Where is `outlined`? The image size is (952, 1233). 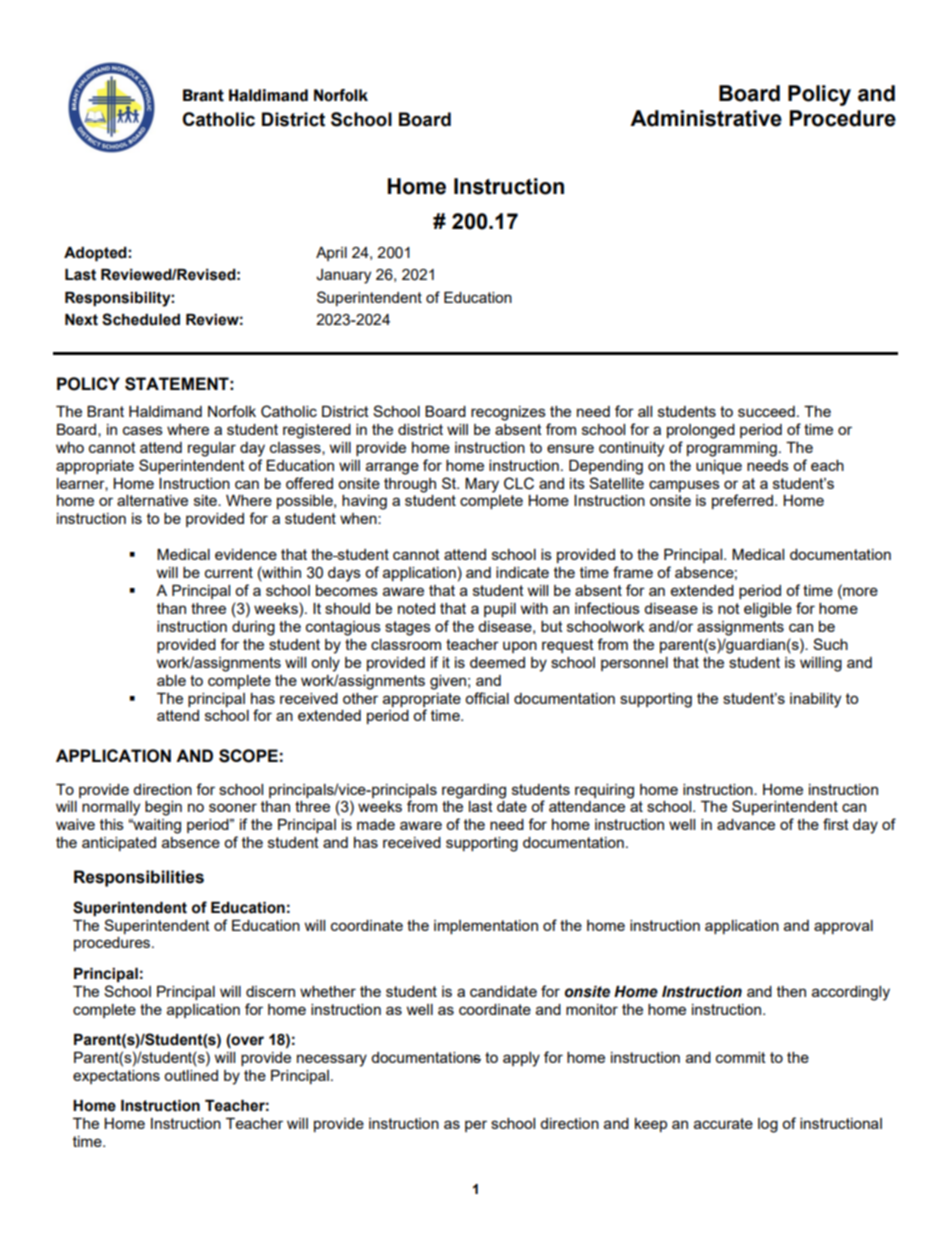 outlined is located at coordinates (191, 1075).
